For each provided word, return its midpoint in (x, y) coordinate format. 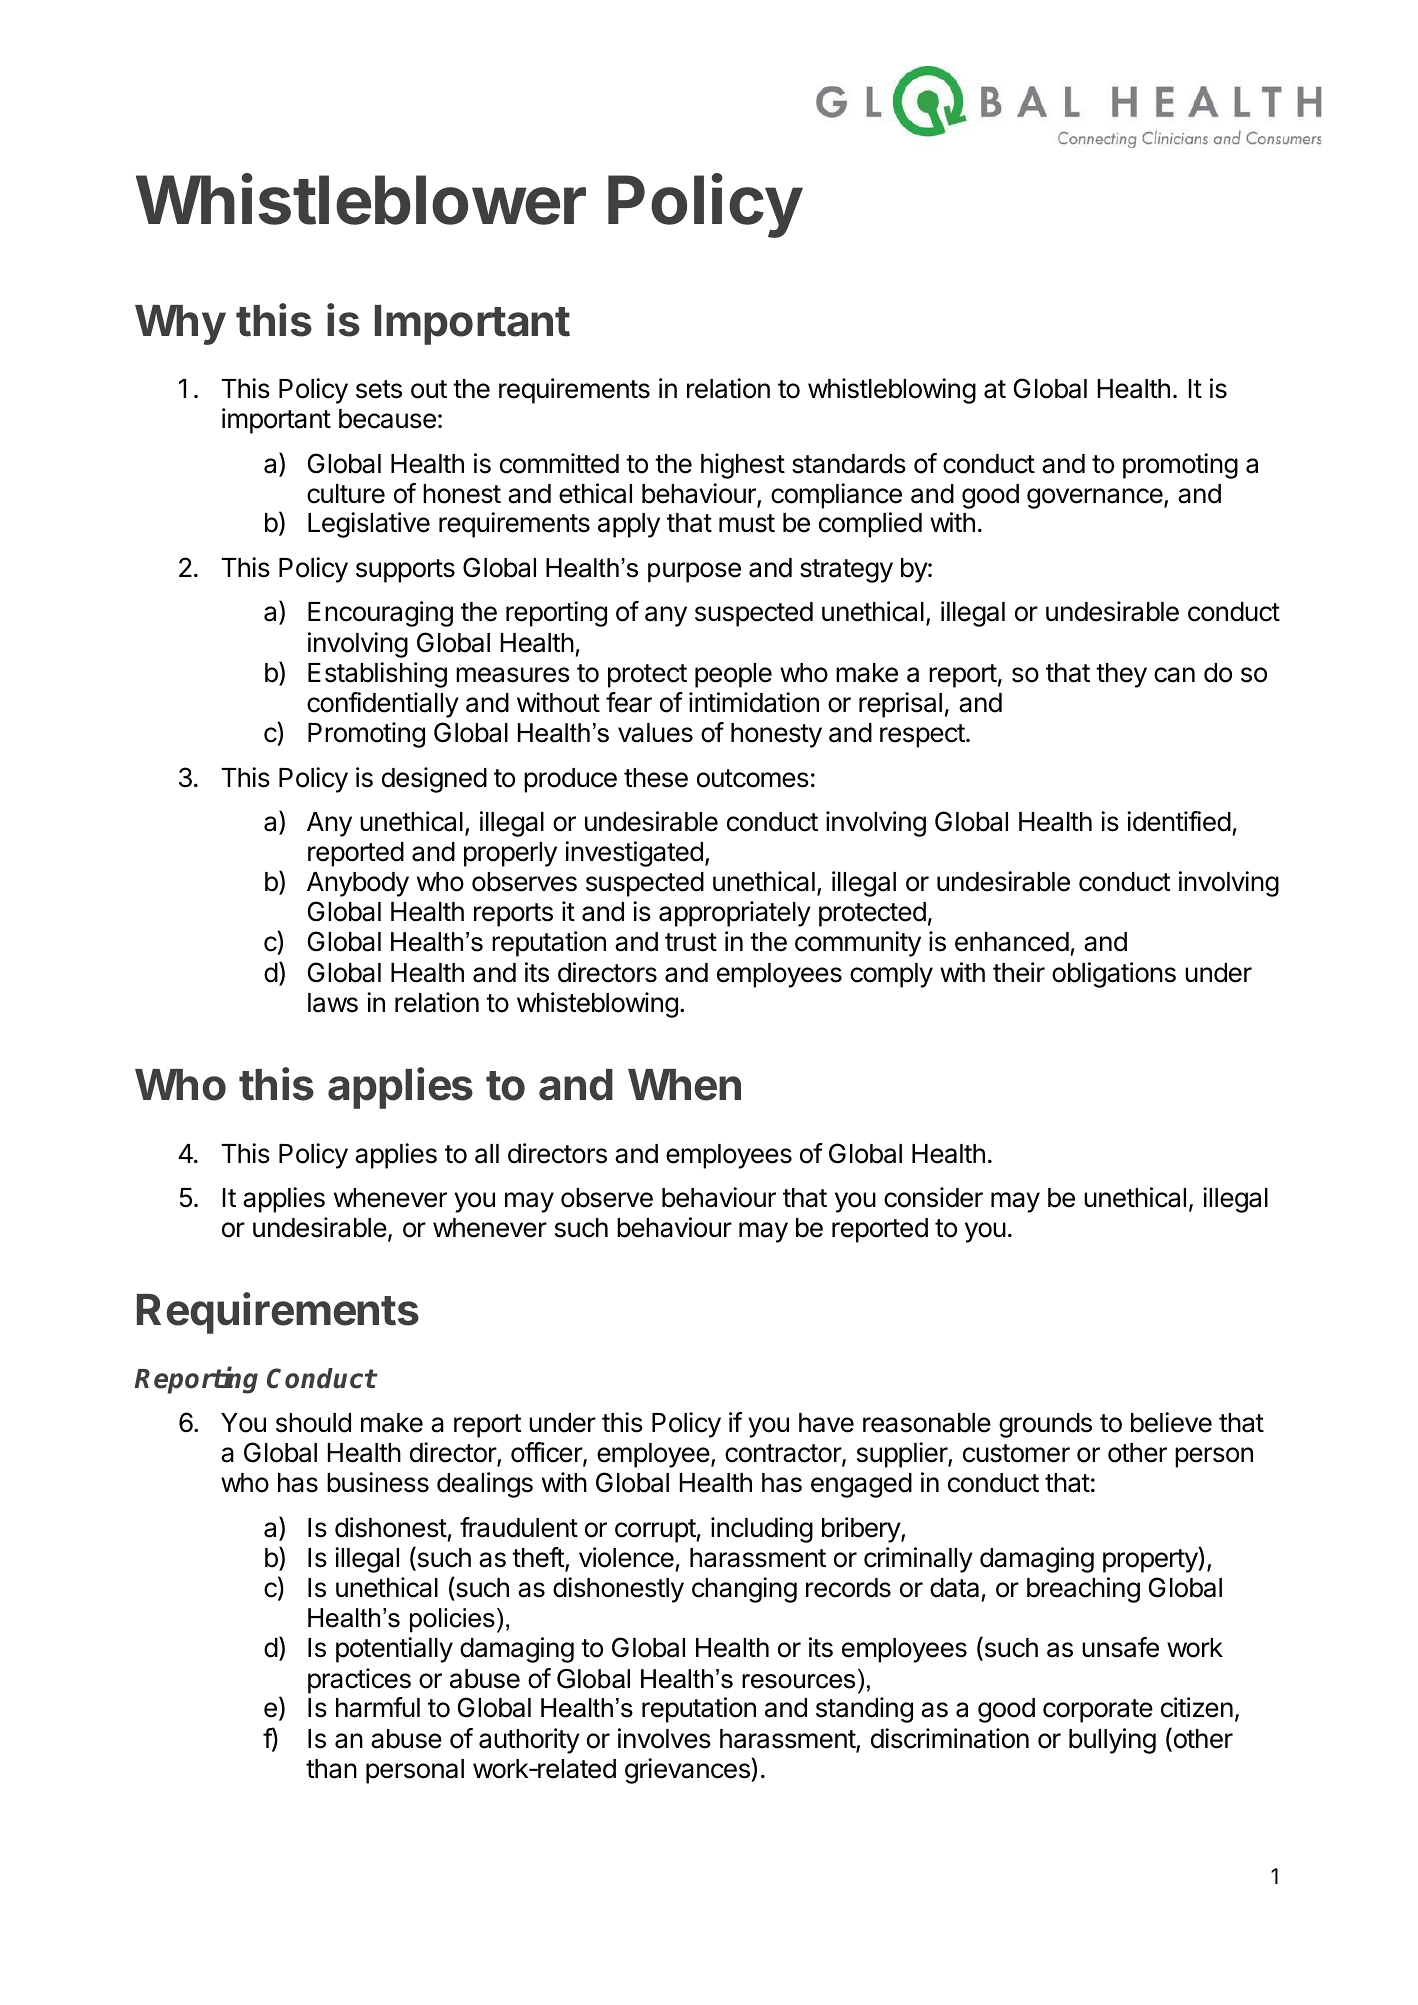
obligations (1114, 975)
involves (664, 1738)
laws (333, 1003)
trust (691, 942)
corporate (1098, 1711)
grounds (1045, 1425)
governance (1096, 498)
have (826, 1423)
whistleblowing (892, 391)
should (313, 1423)
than (331, 1769)
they (1121, 675)
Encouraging (380, 614)
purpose (694, 572)
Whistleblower (361, 199)
